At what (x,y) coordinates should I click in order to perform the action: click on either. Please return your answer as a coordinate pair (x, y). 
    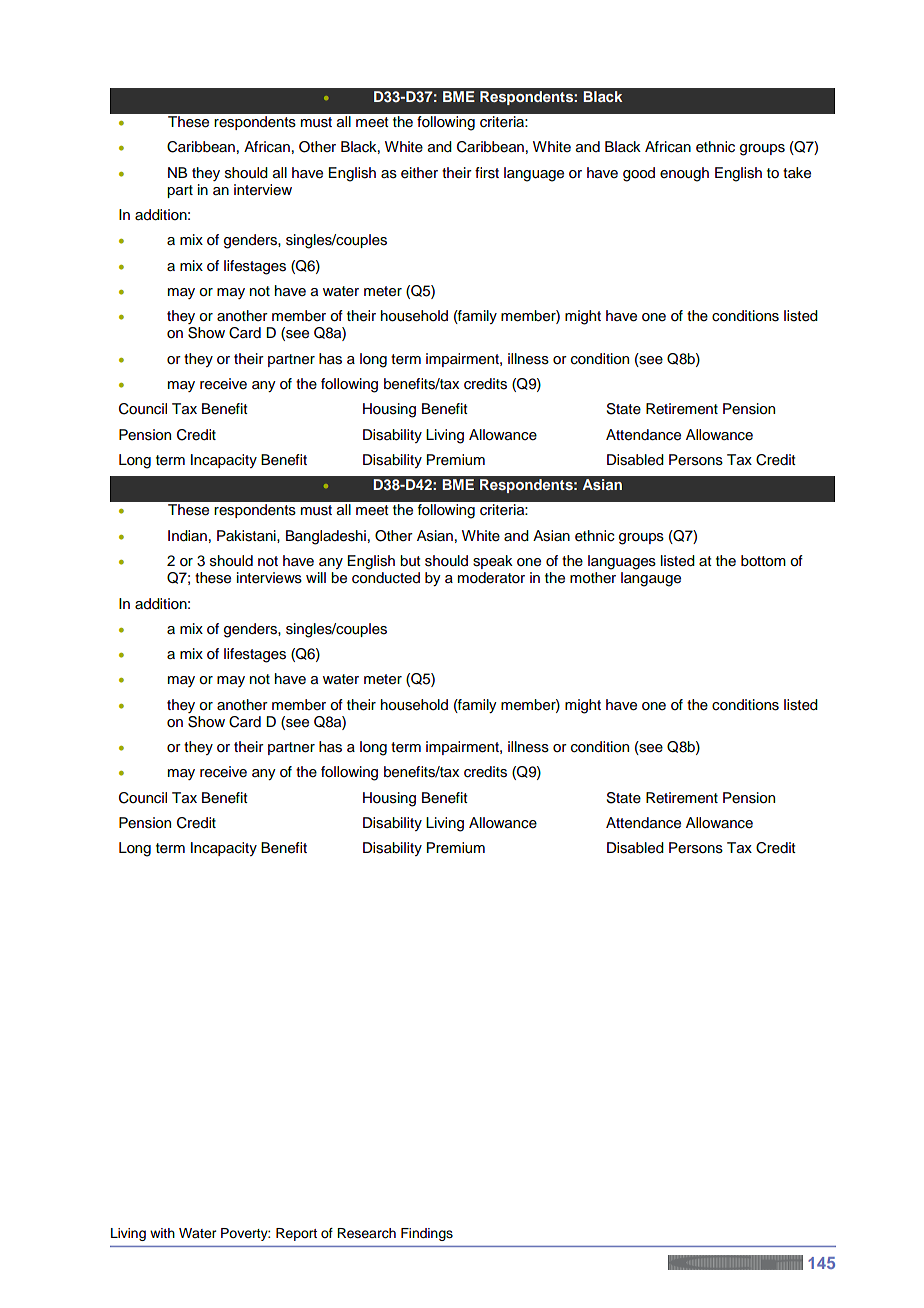
    Looking at the image, I should click on (419, 173).
